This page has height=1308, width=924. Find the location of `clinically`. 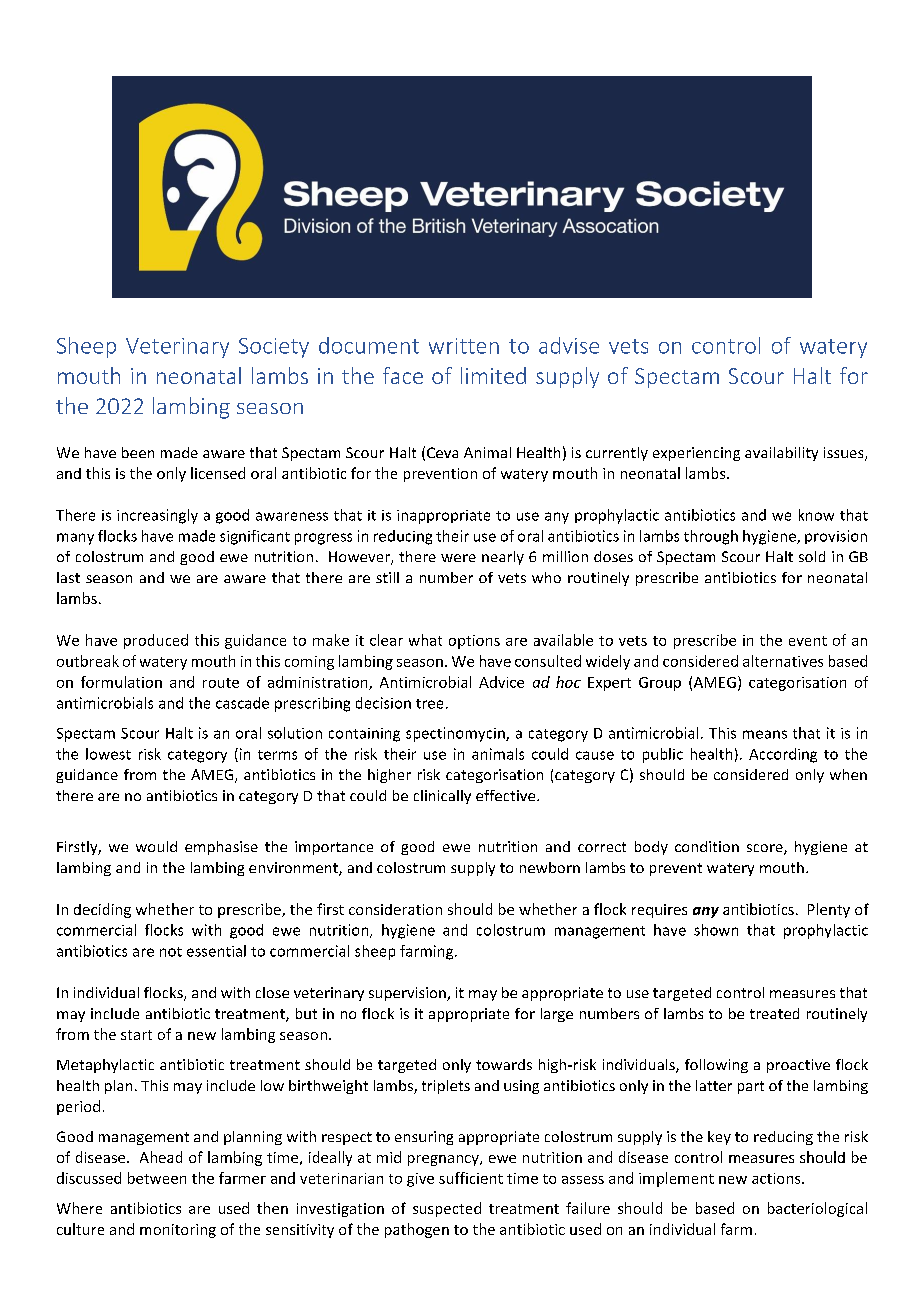

clinically is located at coordinates (442, 797).
